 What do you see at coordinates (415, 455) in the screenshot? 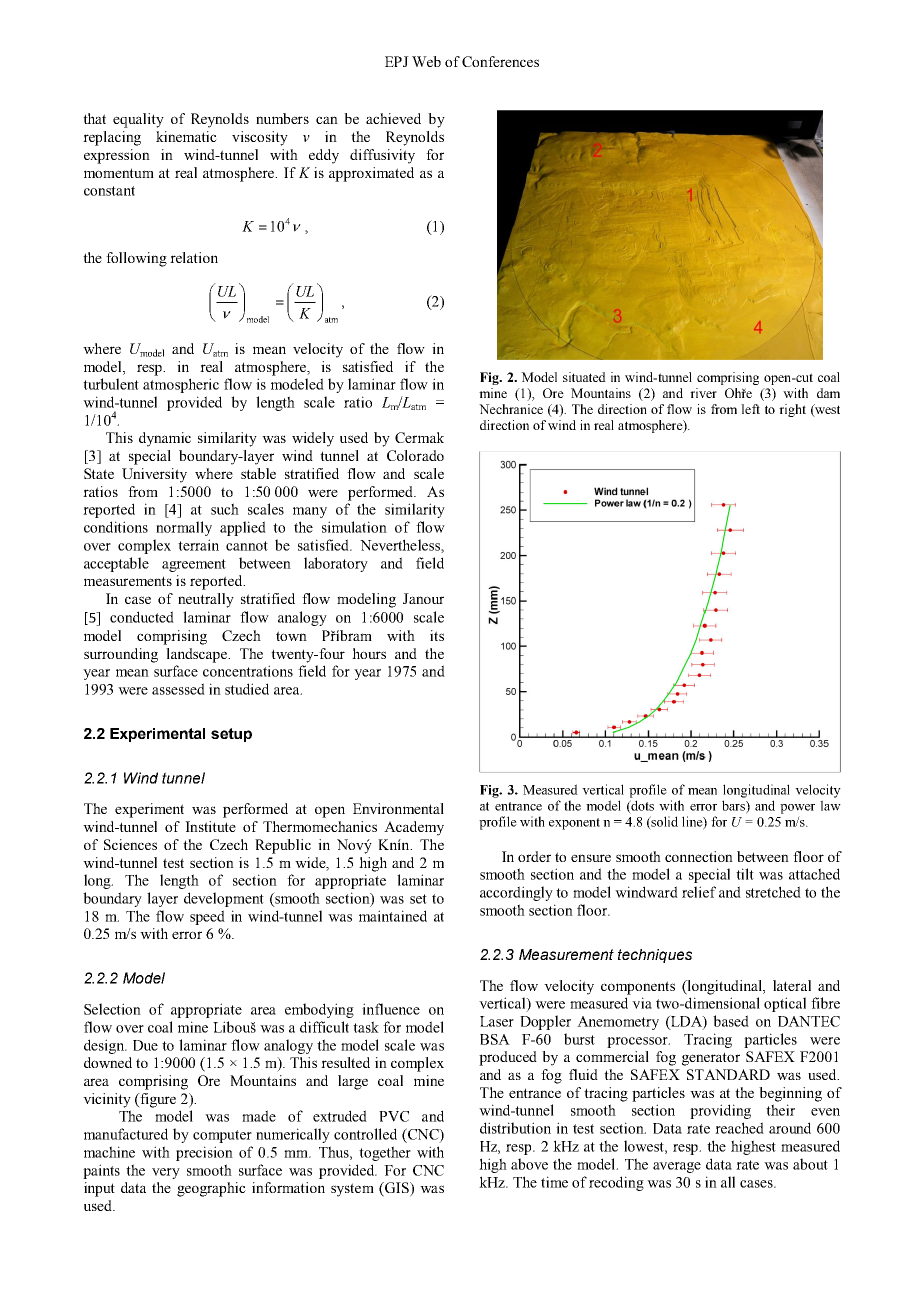
I see `Colorado` at bounding box center [415, 455].
